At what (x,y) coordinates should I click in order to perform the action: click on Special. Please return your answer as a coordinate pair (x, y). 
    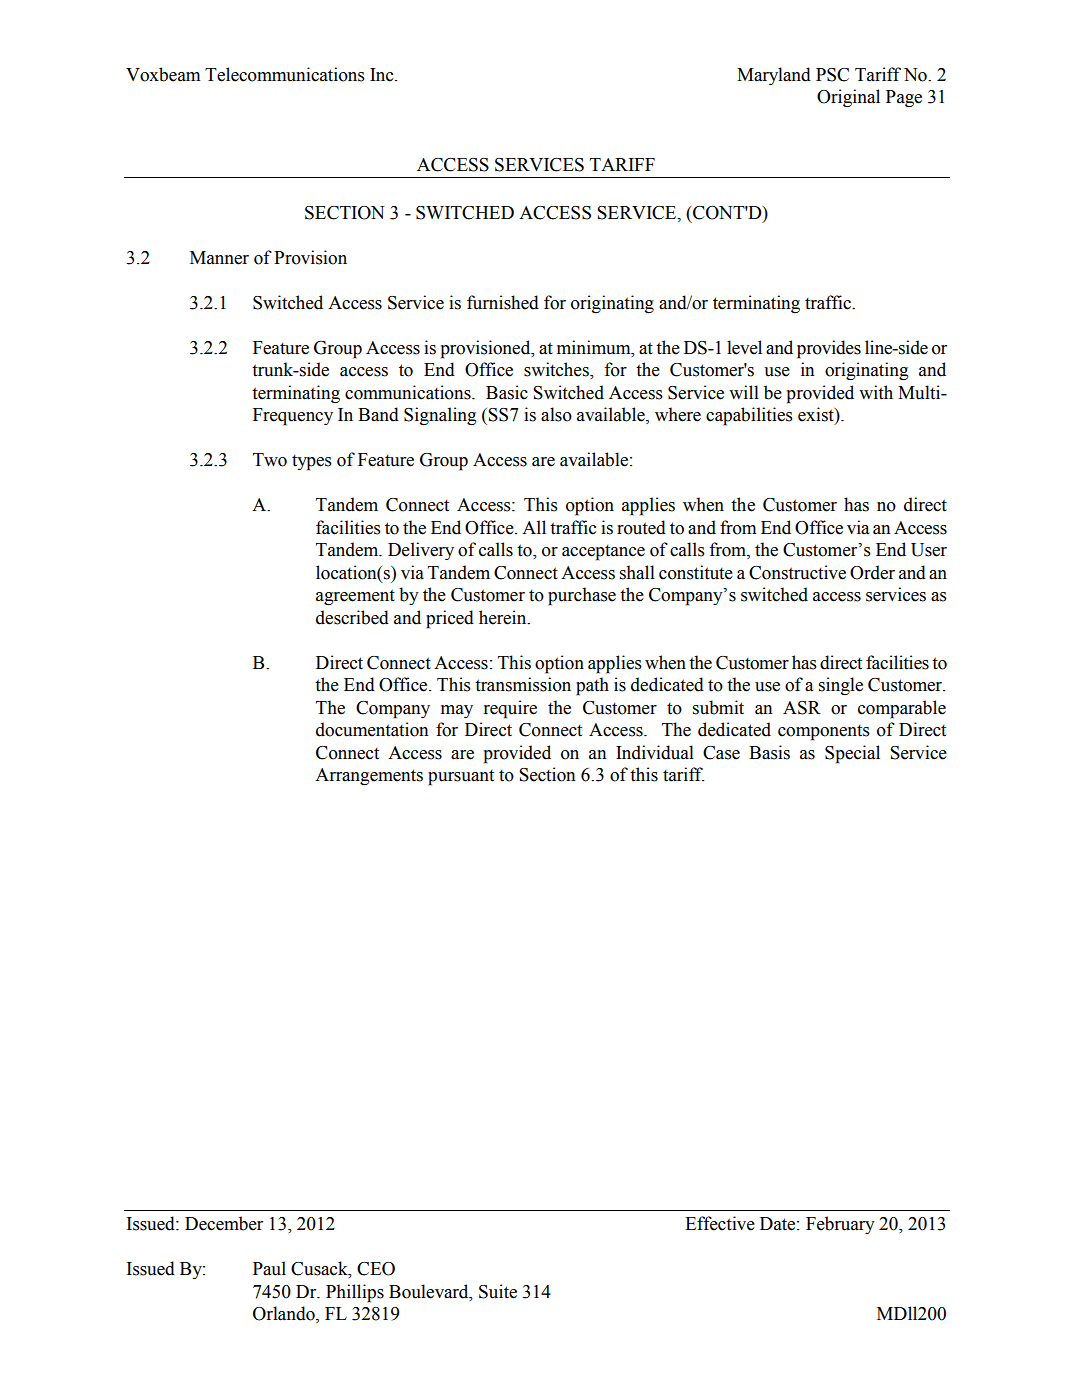
    Looking at the image, I should click on (852, 754).
